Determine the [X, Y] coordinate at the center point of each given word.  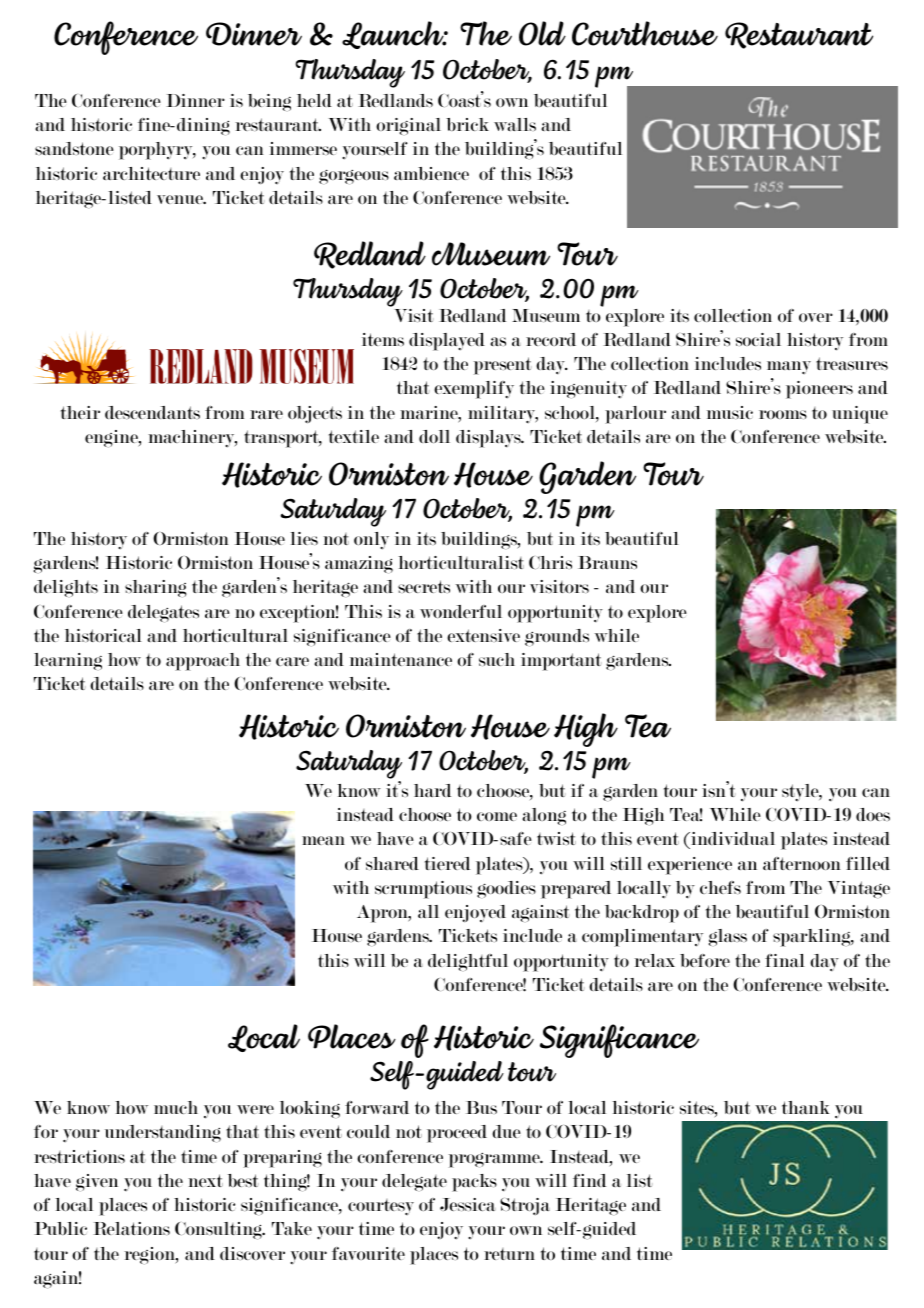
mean [323, 840]
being [269, 102]
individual [732, 840]
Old [542, 33]
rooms [783, 414]
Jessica [468, 1204]
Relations [131, 1228]
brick [467, 124]
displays [489, 439]
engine [112, 438]
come [497, 816]
